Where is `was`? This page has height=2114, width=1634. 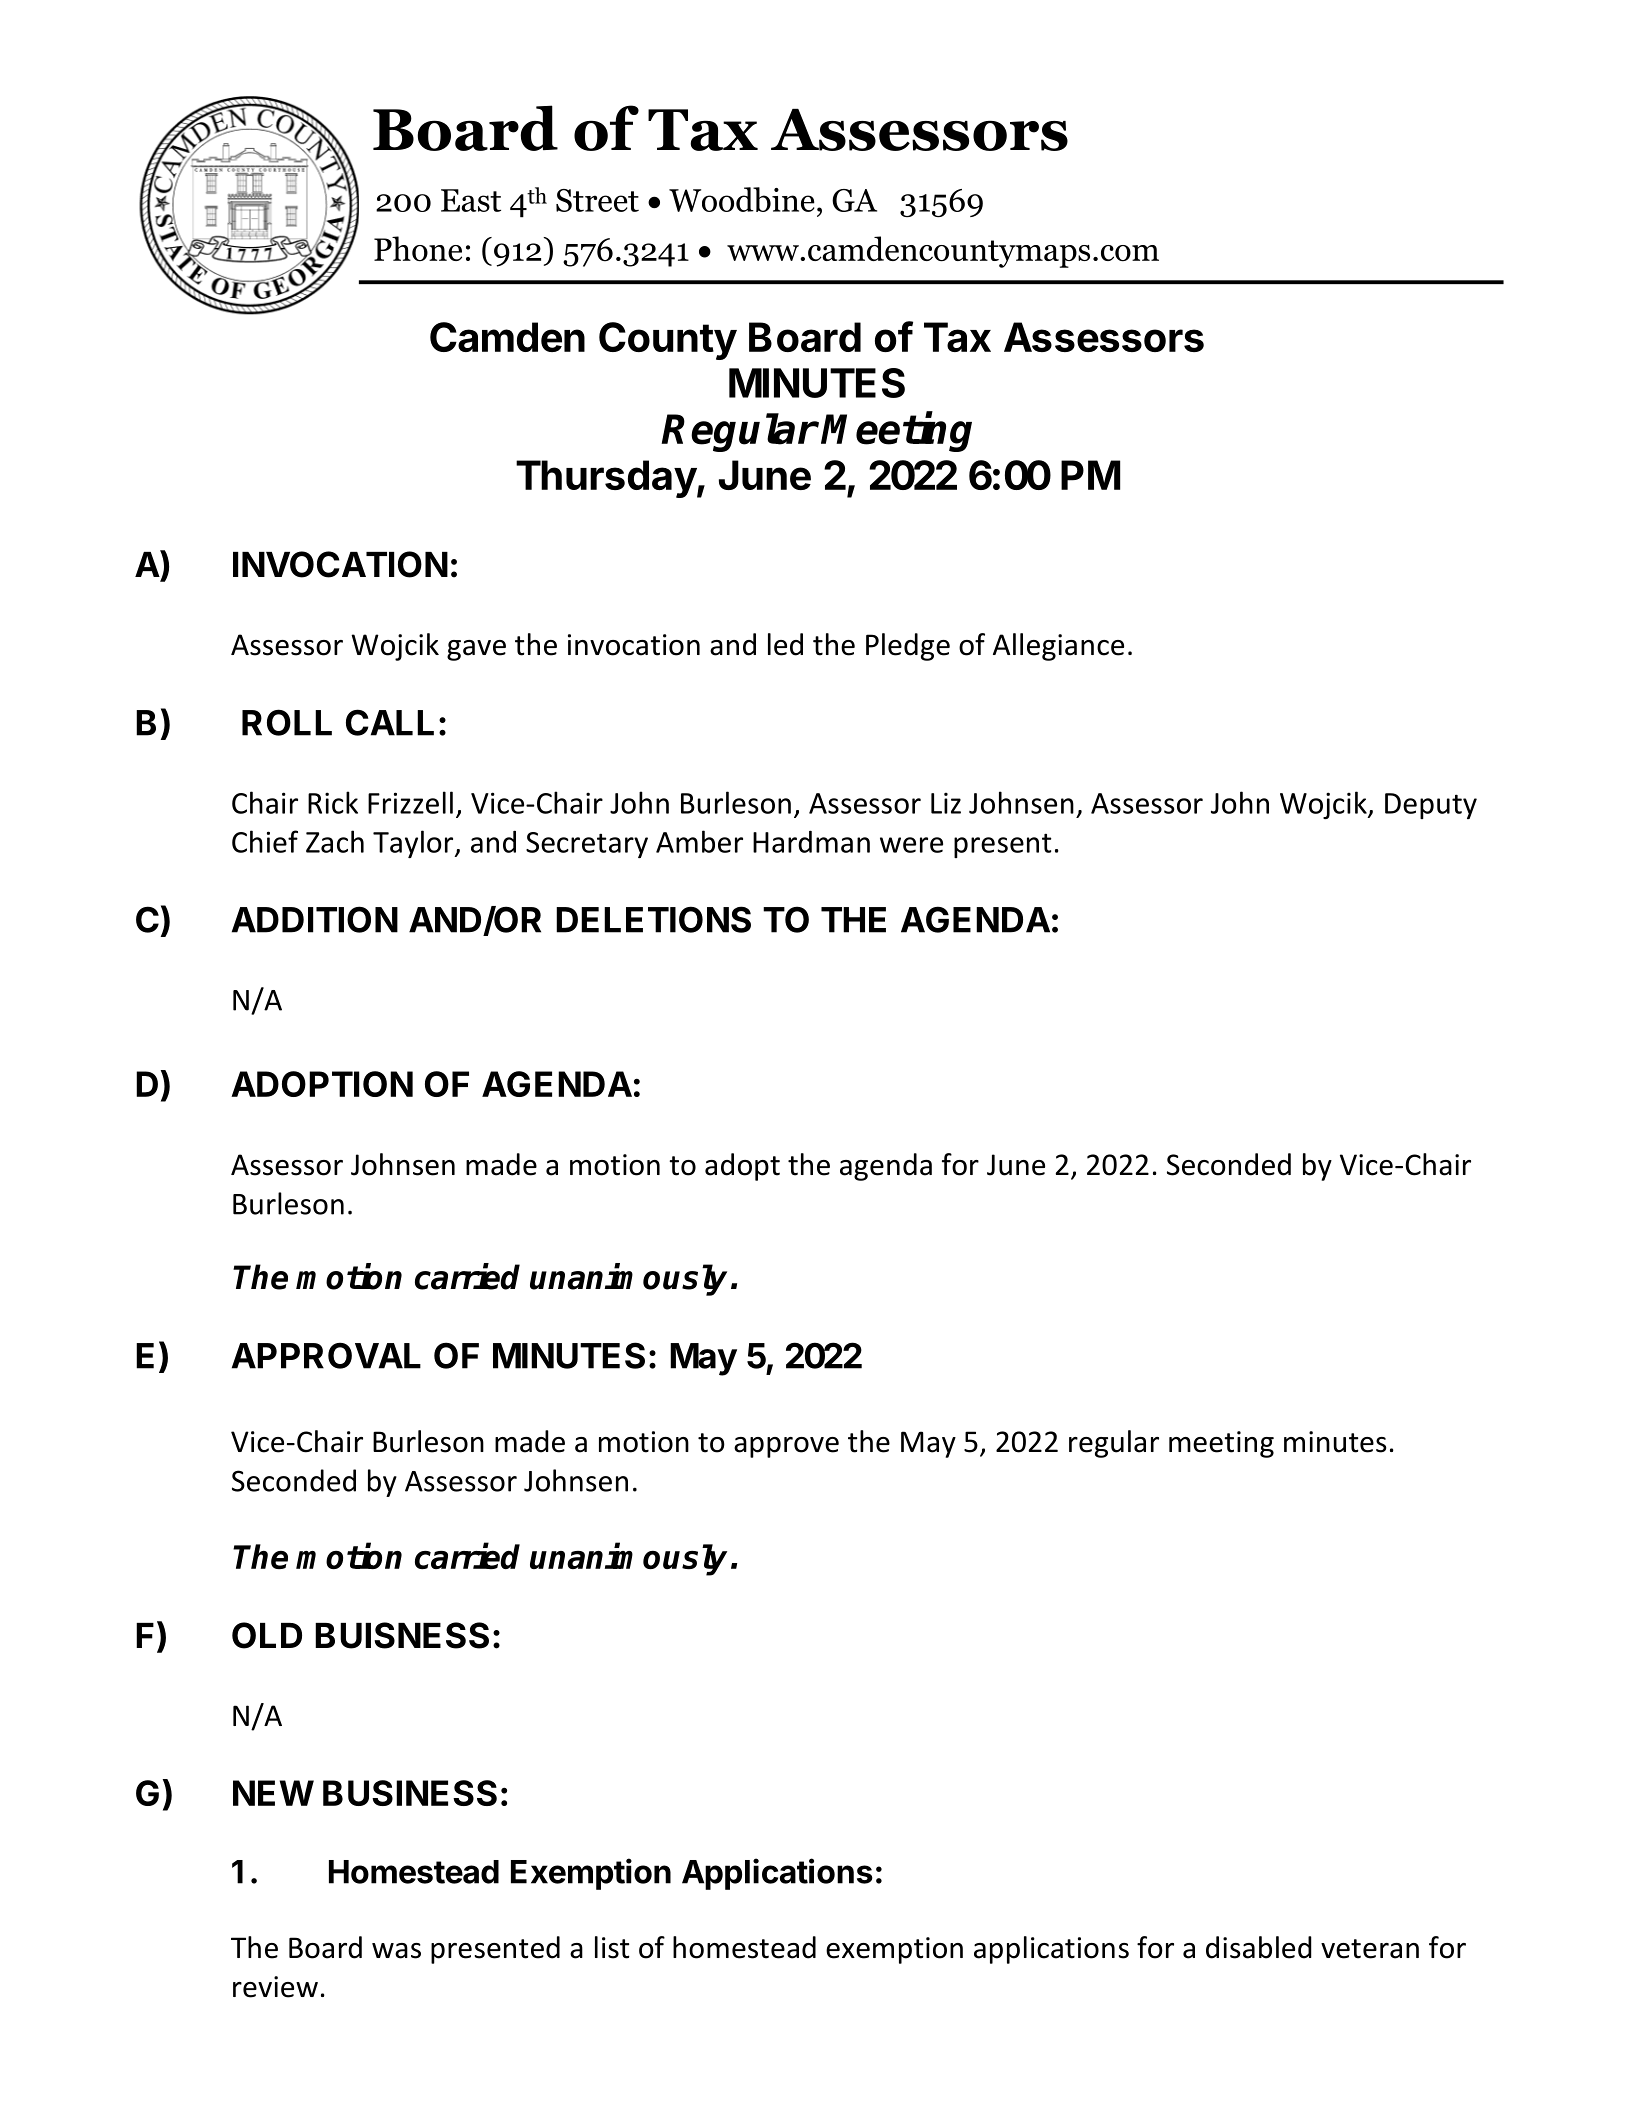 was is located at coordinates (396, 1951).
